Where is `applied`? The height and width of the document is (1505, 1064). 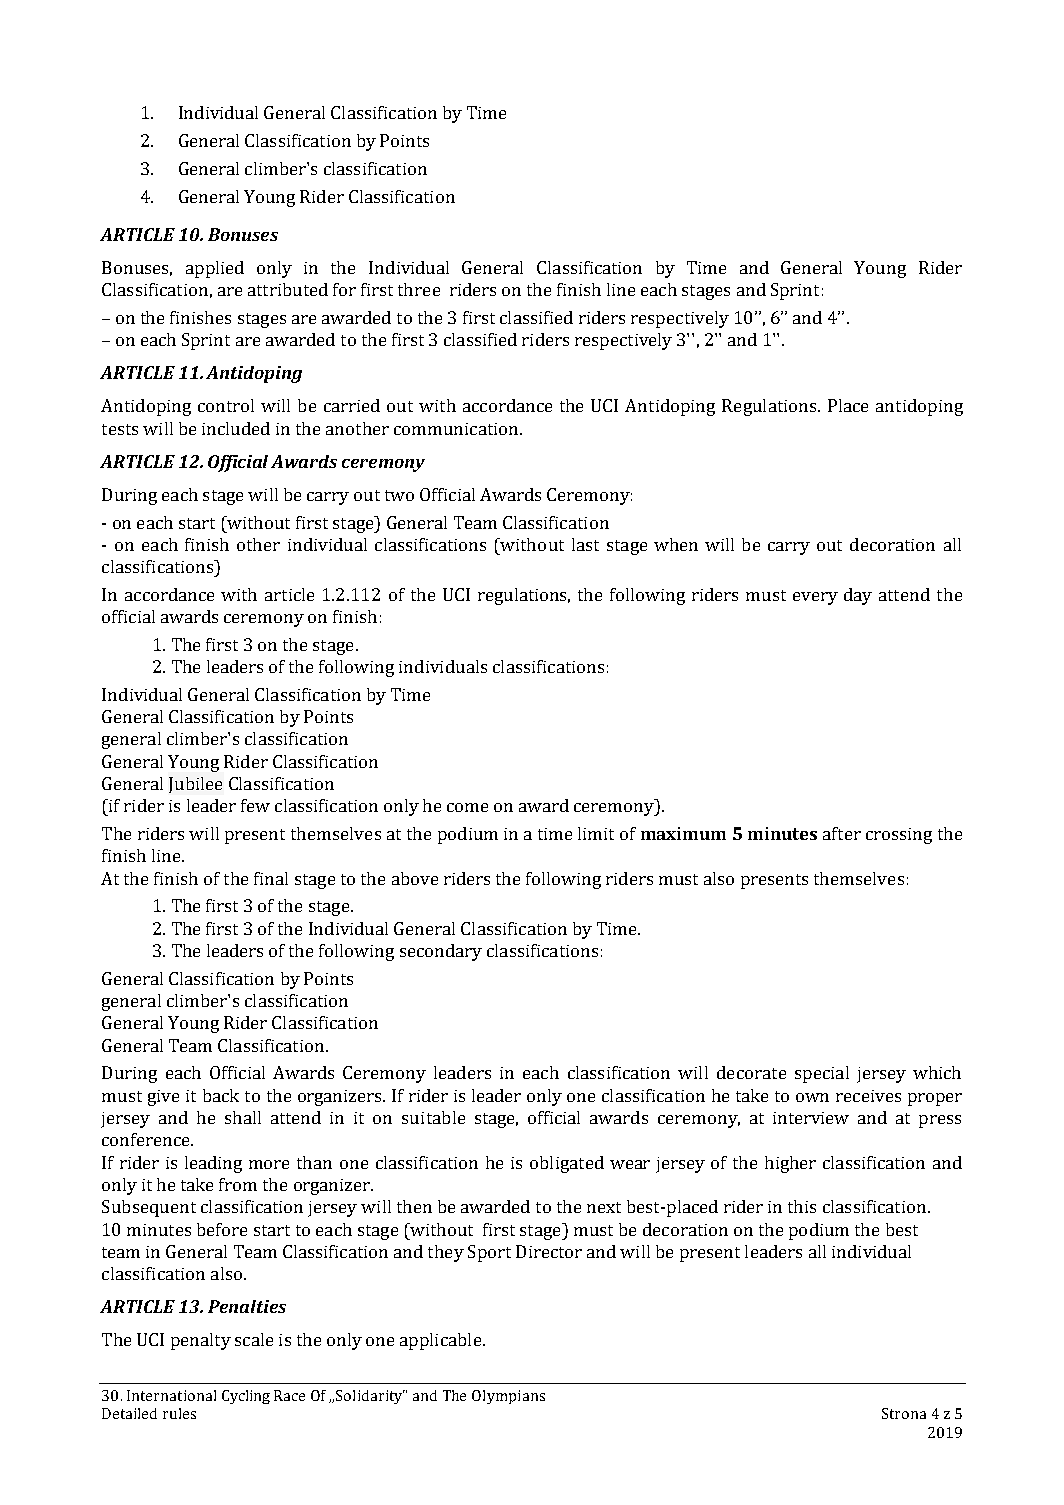 applied is located at coordinates (215, 269).
